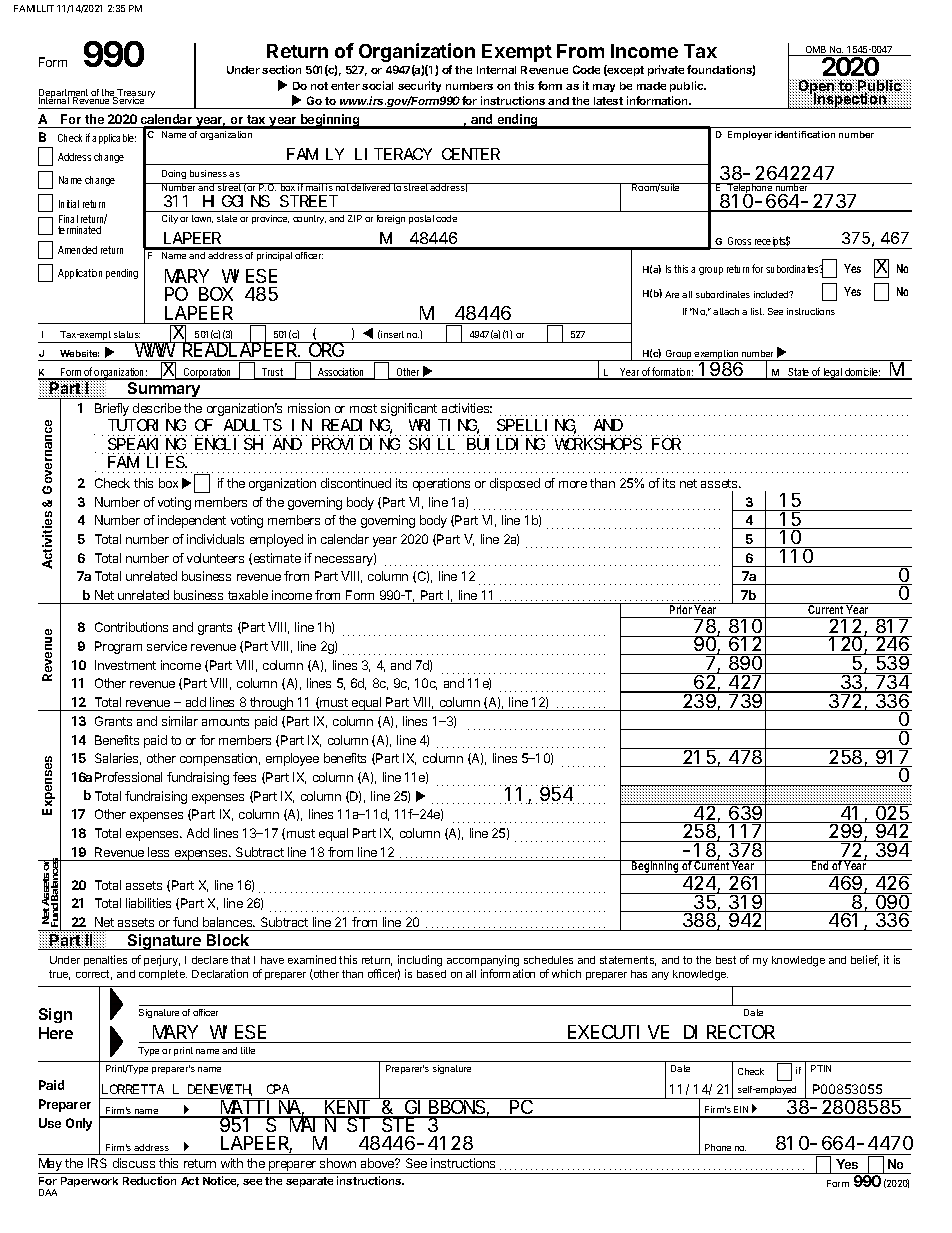 The width and height of the screenshot is (952, 1233). I want to click on best, so click(726, 960).
